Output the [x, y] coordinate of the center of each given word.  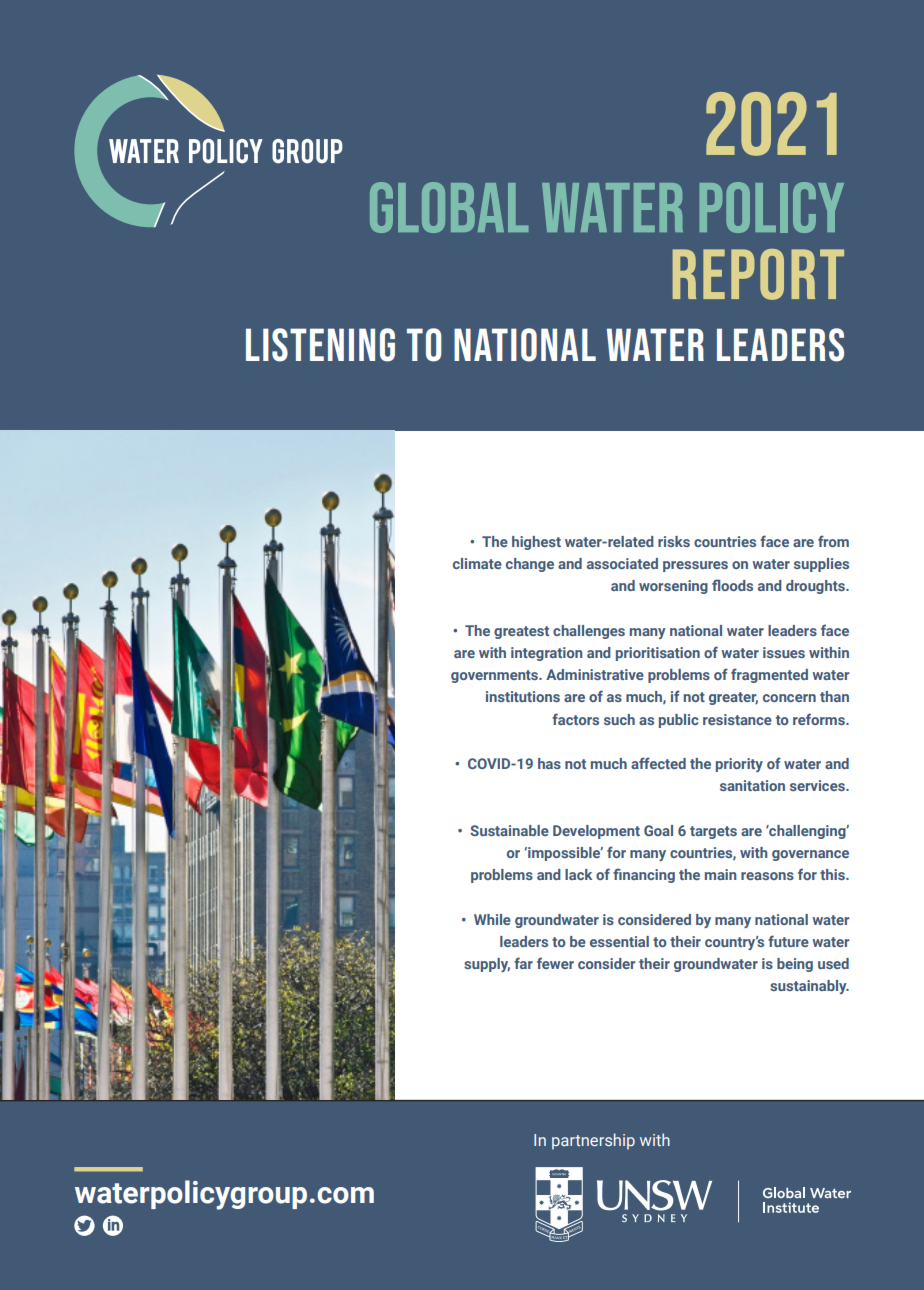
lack [578, 874]
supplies [821, 565]
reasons [767, 876]
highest [536, 543]
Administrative [595, 674]
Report [758, 274]
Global [449, 207]
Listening [320, 345]
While [492, 919]
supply [487, 965]
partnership [593, 1141]
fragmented [769, 675]
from [833, 541]
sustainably [809, 987]
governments [496, 676]
